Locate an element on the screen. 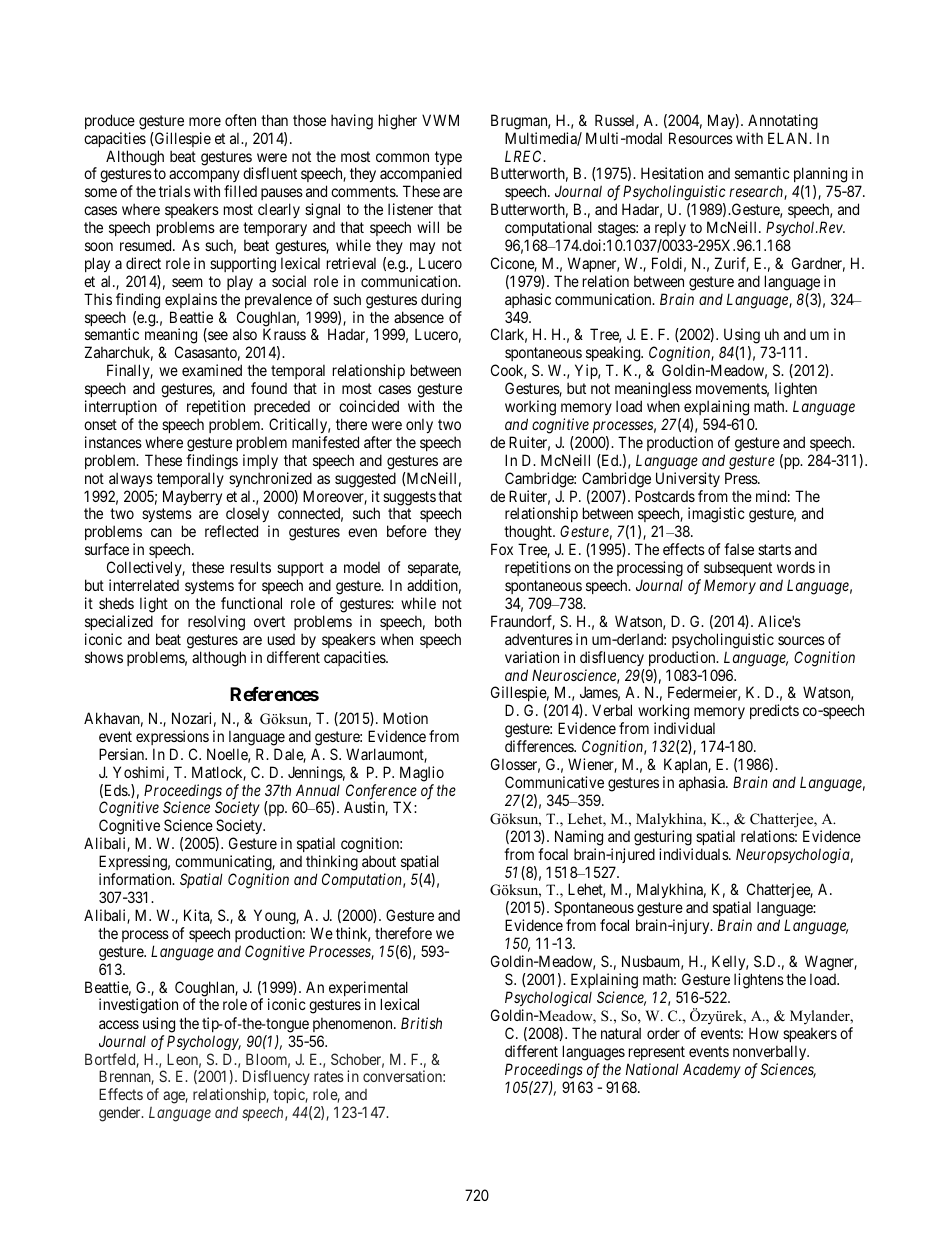 This screenshot has width=952, height=1233. subsequent is located at coordinates (738, 570).
